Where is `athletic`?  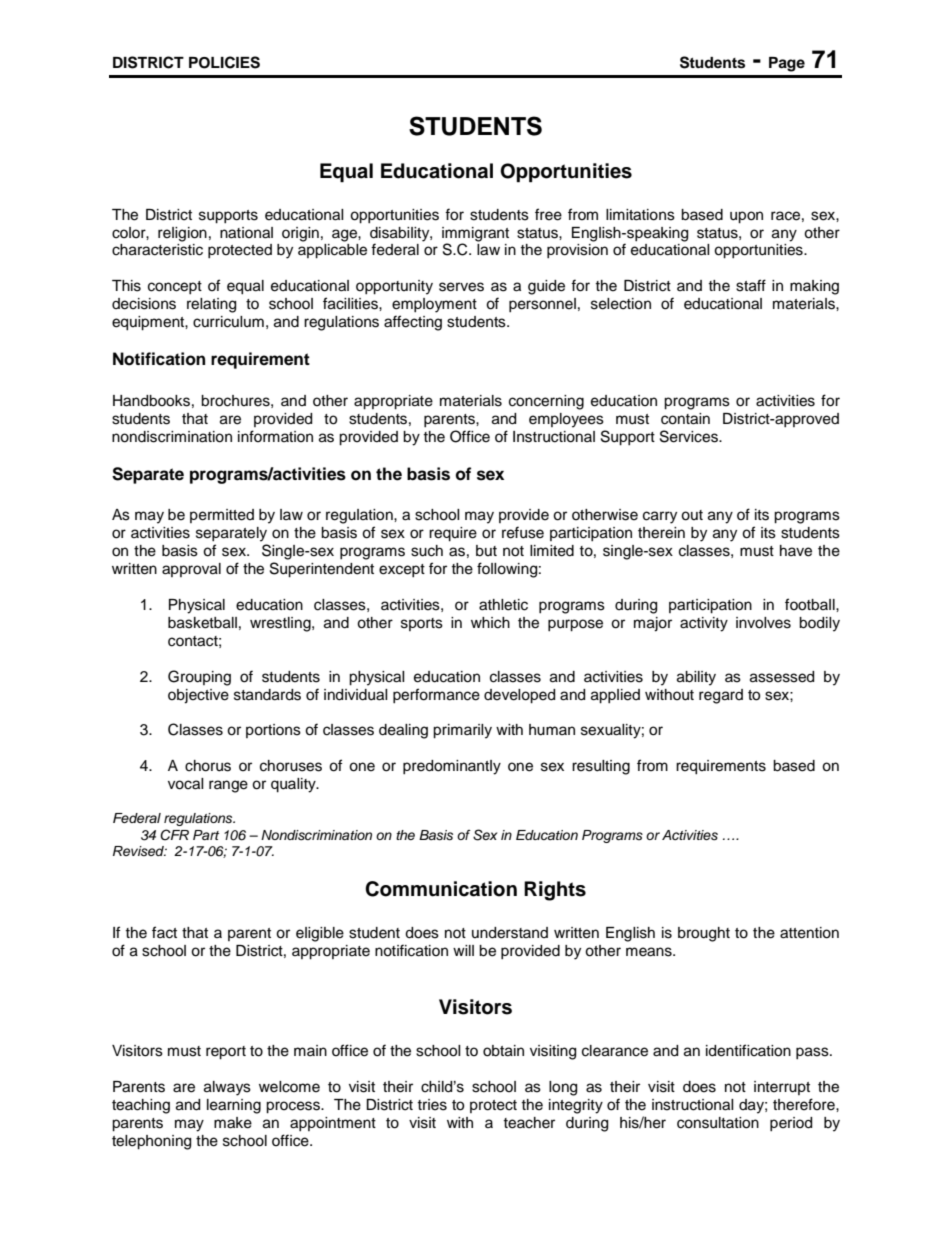 athletic is located at coordinates (503, 605).
